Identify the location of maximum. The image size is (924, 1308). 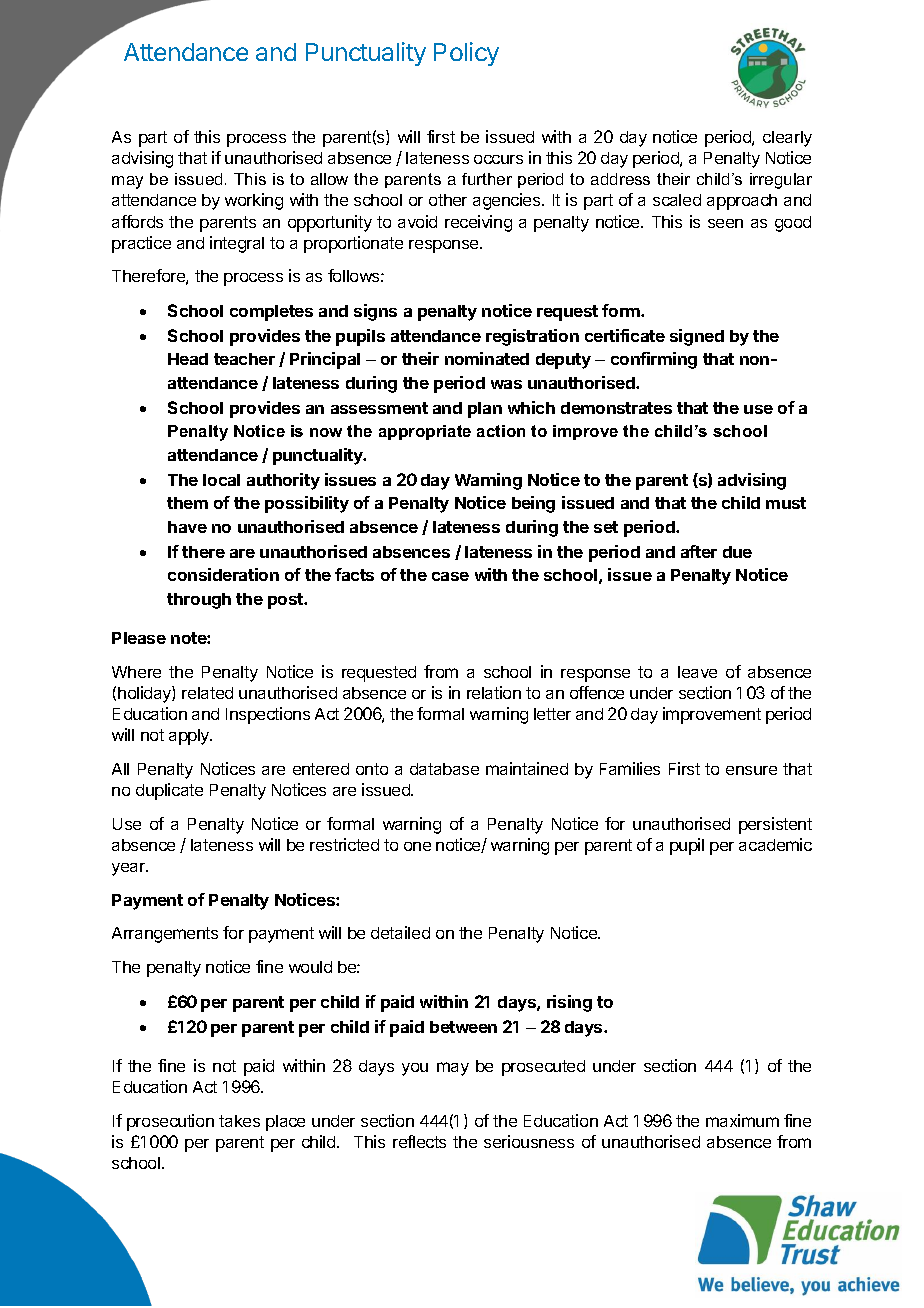
(742, 1120).
